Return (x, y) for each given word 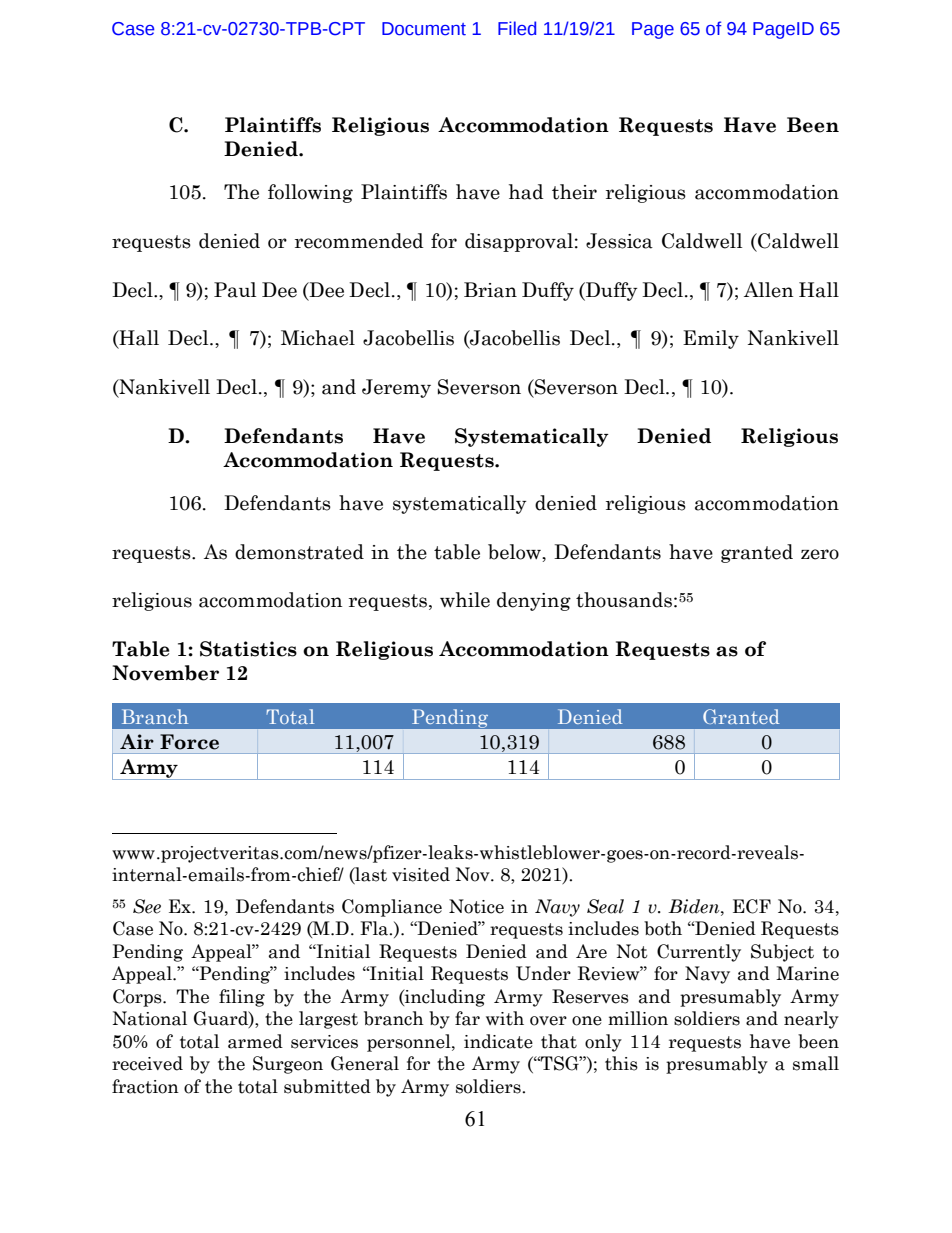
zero (820, 554)
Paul (235, 290)
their (574, 192)
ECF (752, 906)
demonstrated (299, 552)
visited (421, 874)
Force (189, 742)
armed (255, 1041)
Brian (490, 290)
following (310, 193)
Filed (517, 28)
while (465, 600)
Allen (768, 290)
